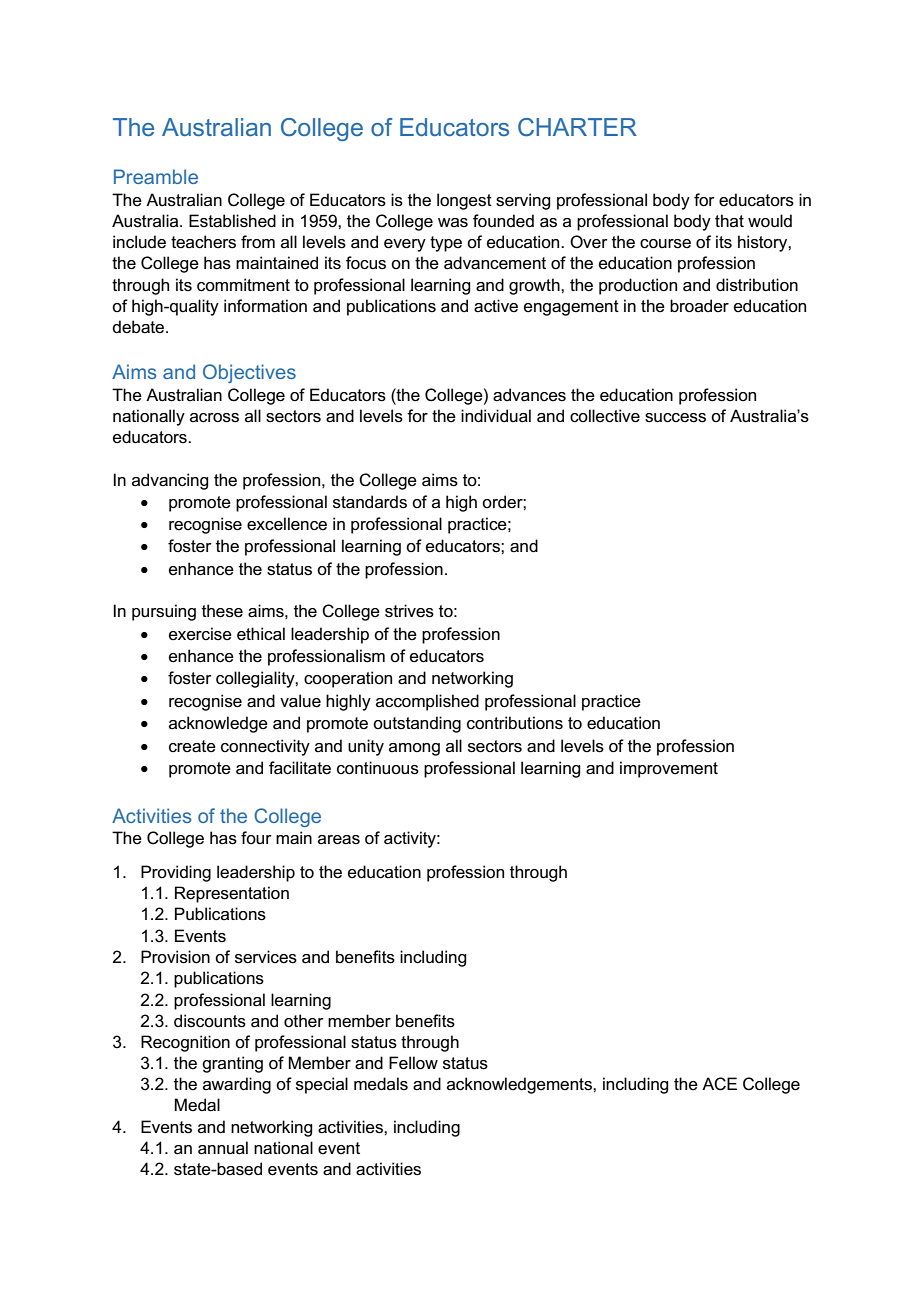 Image resolution: width=924 pixels, height=1308 pixels. I want to click on that, so click(729, 220).
